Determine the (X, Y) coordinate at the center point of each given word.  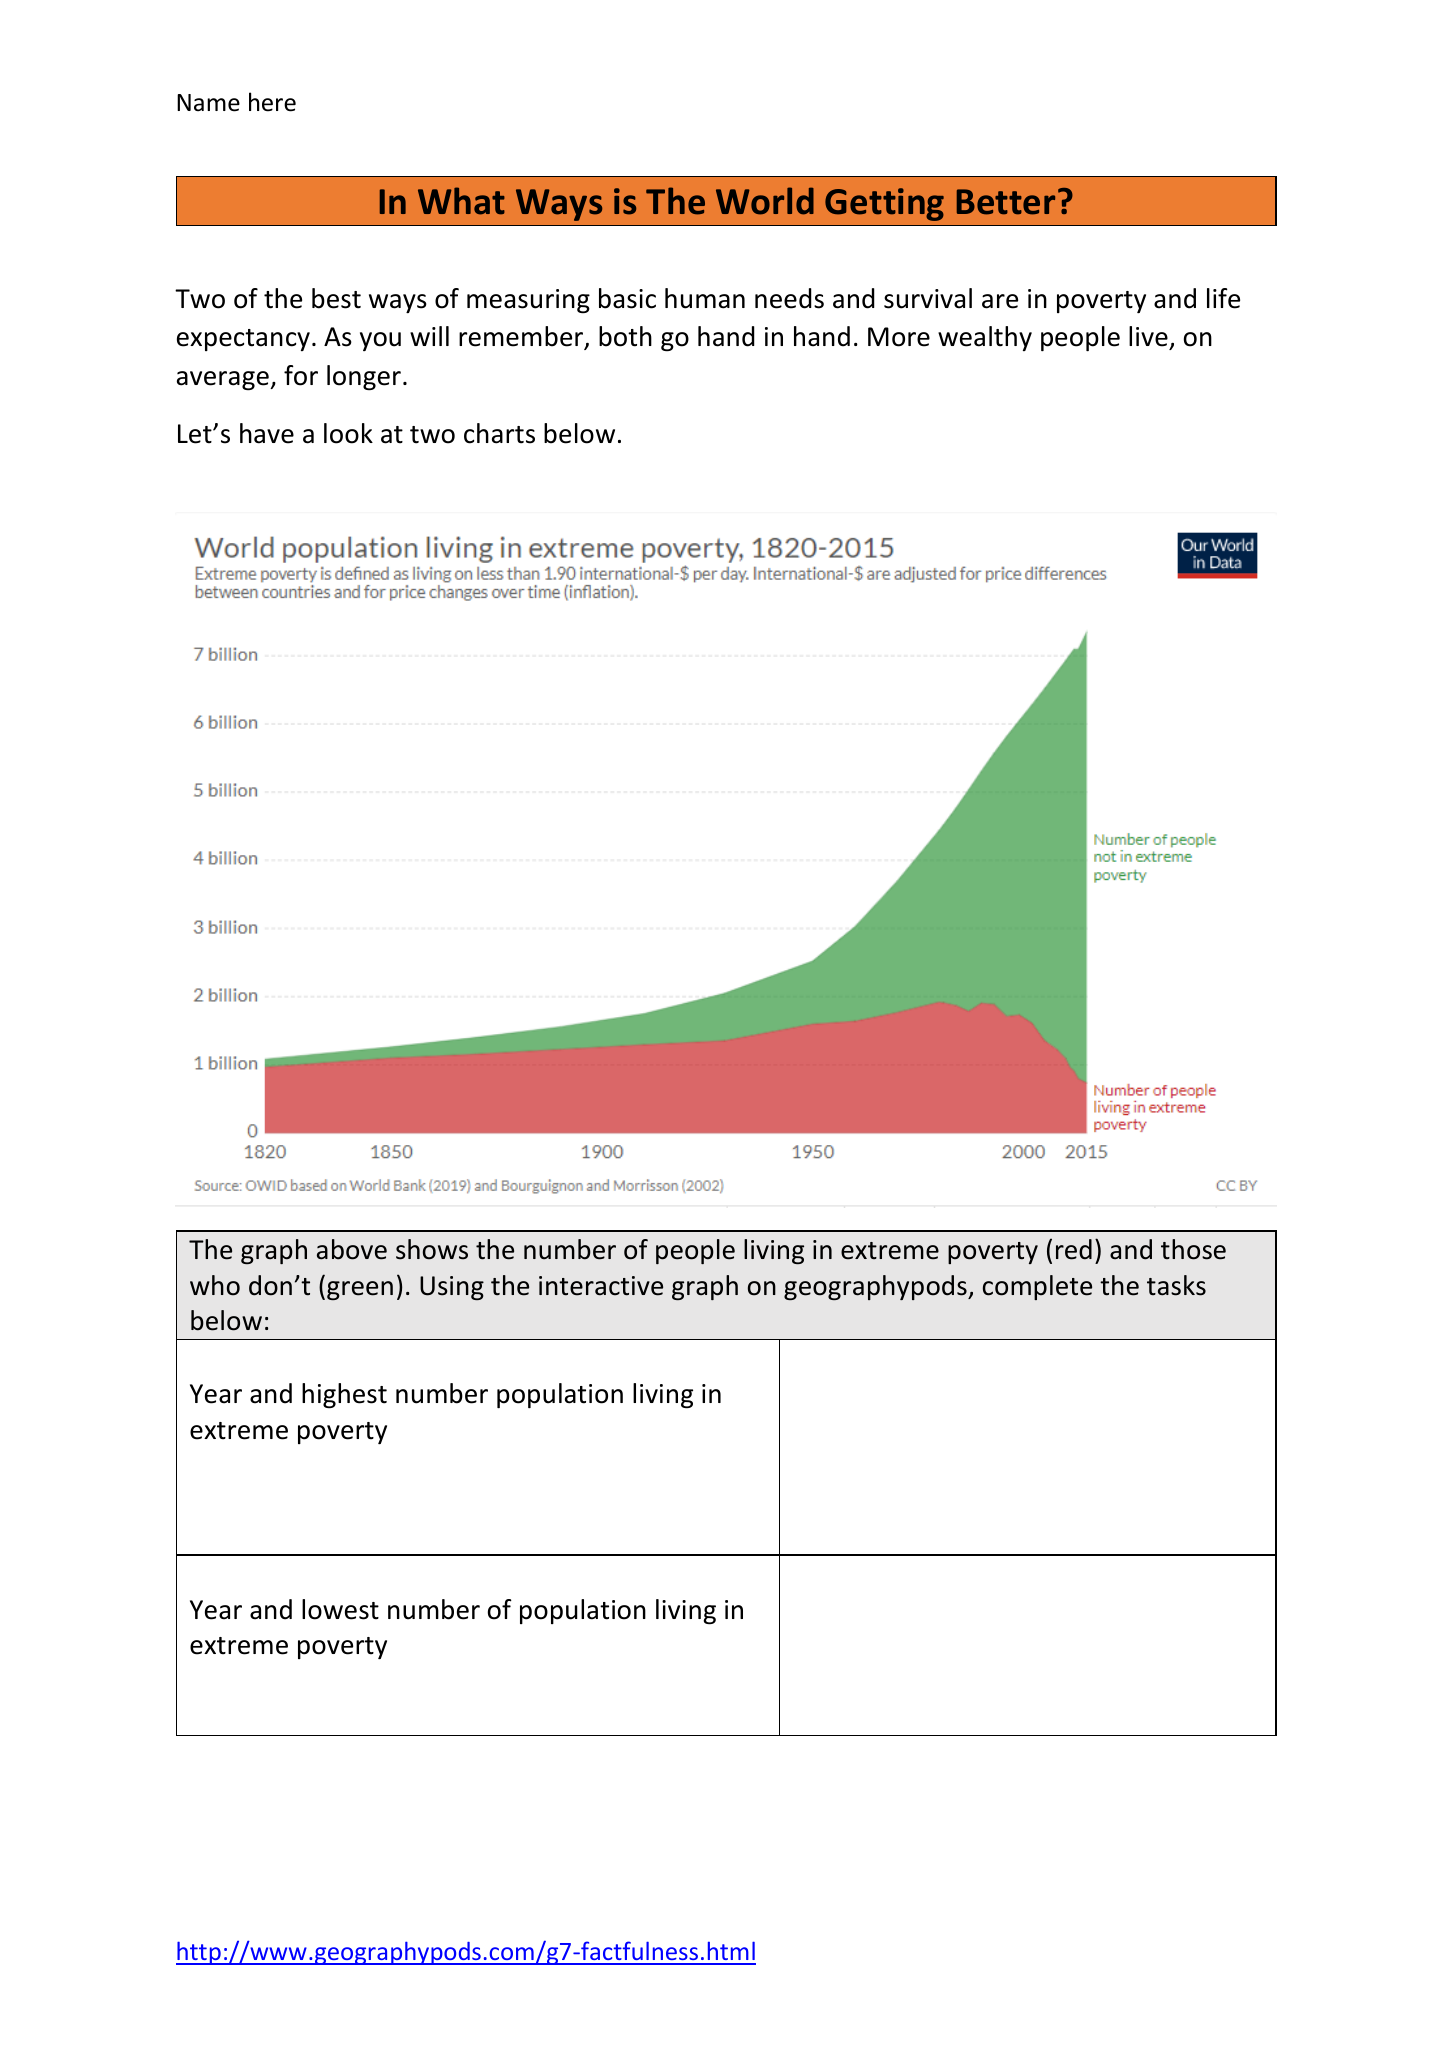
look (348, 433)
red (1074, 1249)
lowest (340, 1609)
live (1149, 338)
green (360, 1290)
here (272, 102)
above (352, 1249)
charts (499, 433)
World (765, 201)
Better (1006, 202)
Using (452, 1288)
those (1193, 1249)
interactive (601, 1286)
